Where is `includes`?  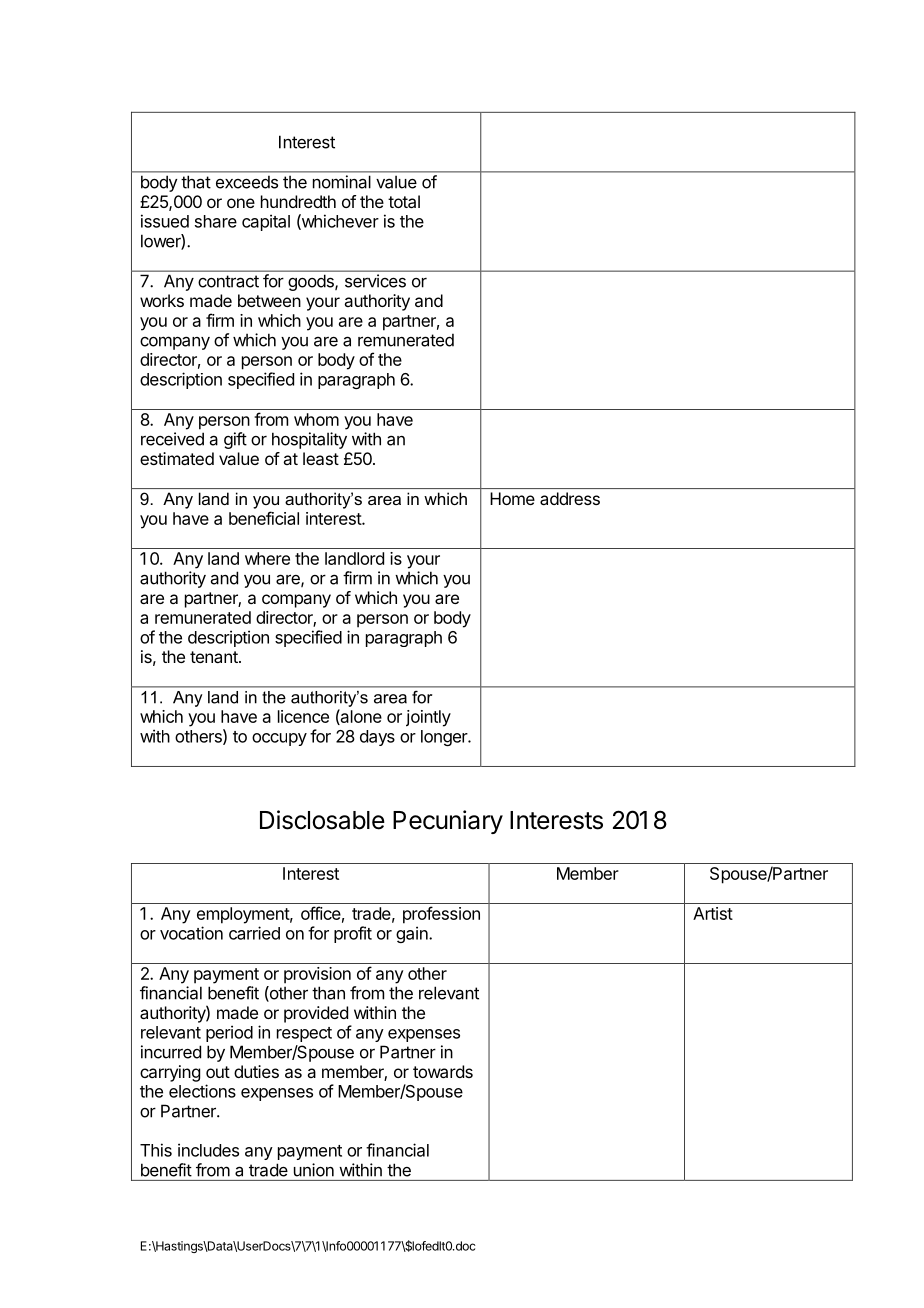 includes is located at coordinates (208, 1150).
